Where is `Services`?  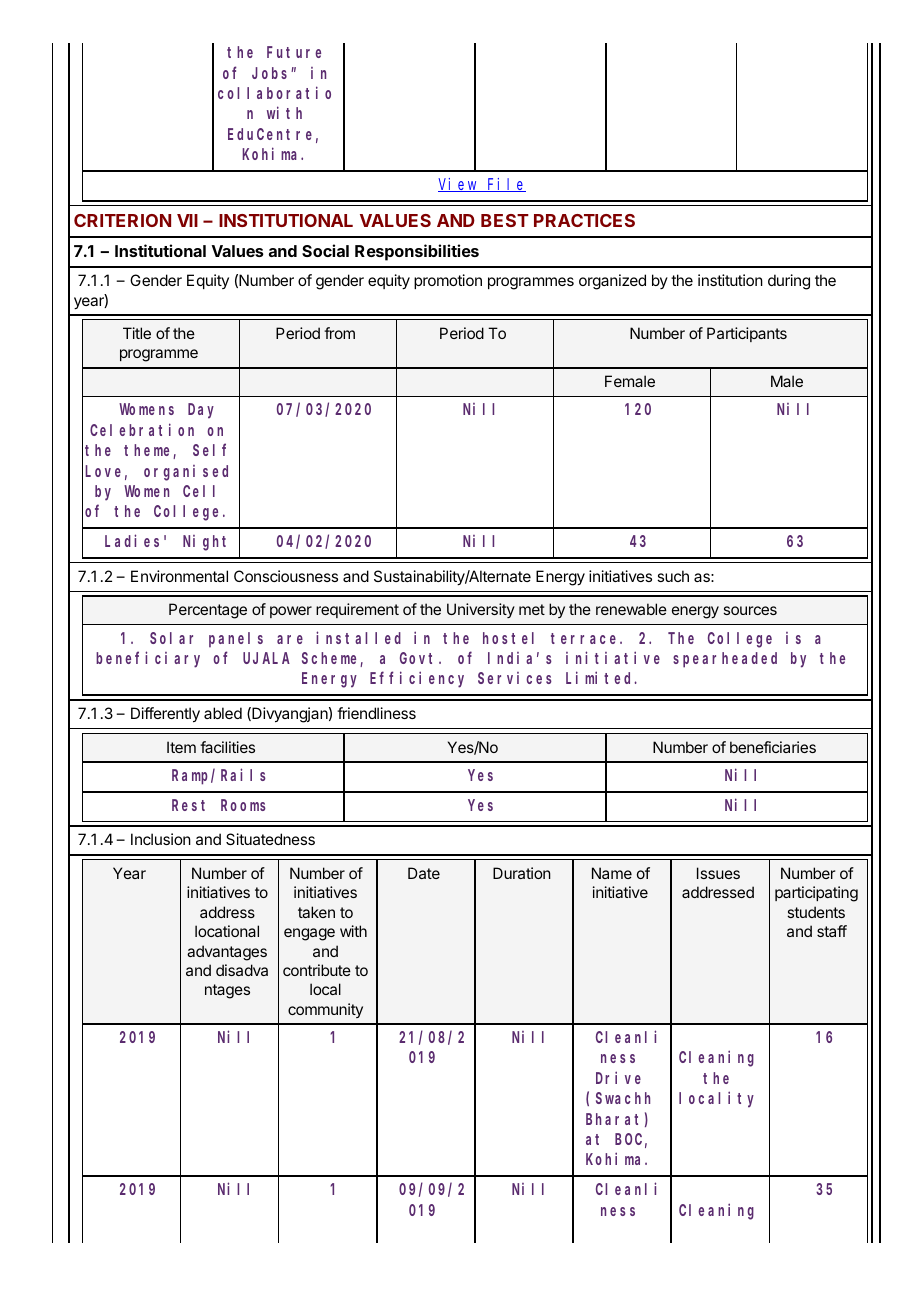 Services is located at coordinates (515, 678).
